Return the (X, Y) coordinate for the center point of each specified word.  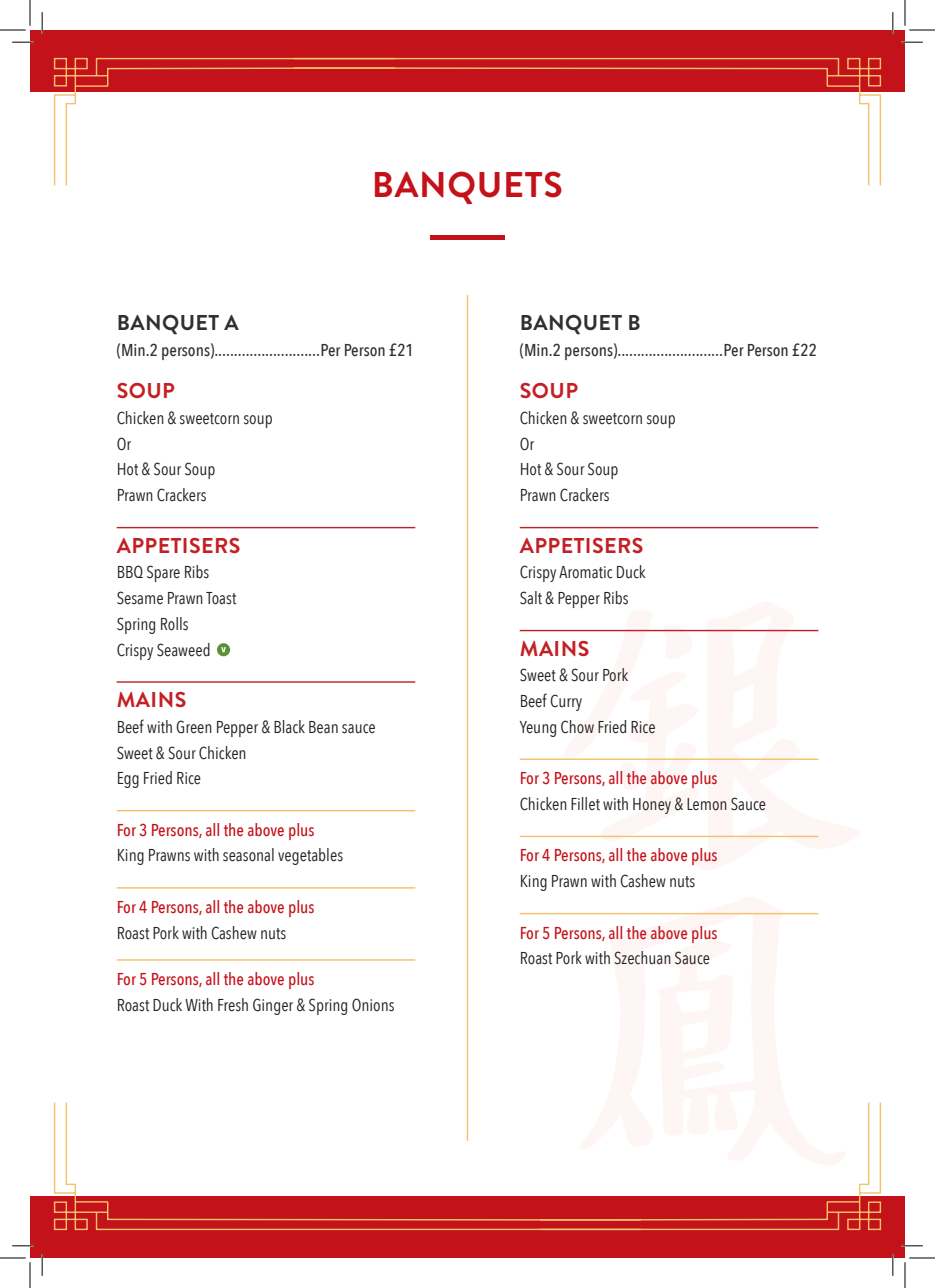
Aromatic (585, 572)
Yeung (537, 729)
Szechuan (643, 958)
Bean (323, 727)
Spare (163, 573)
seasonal (248, 855)
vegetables (310, 856)
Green (194, 727)
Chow (577, 727)
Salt (531, 598)
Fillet (585, 804)
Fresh (233, 1005)
